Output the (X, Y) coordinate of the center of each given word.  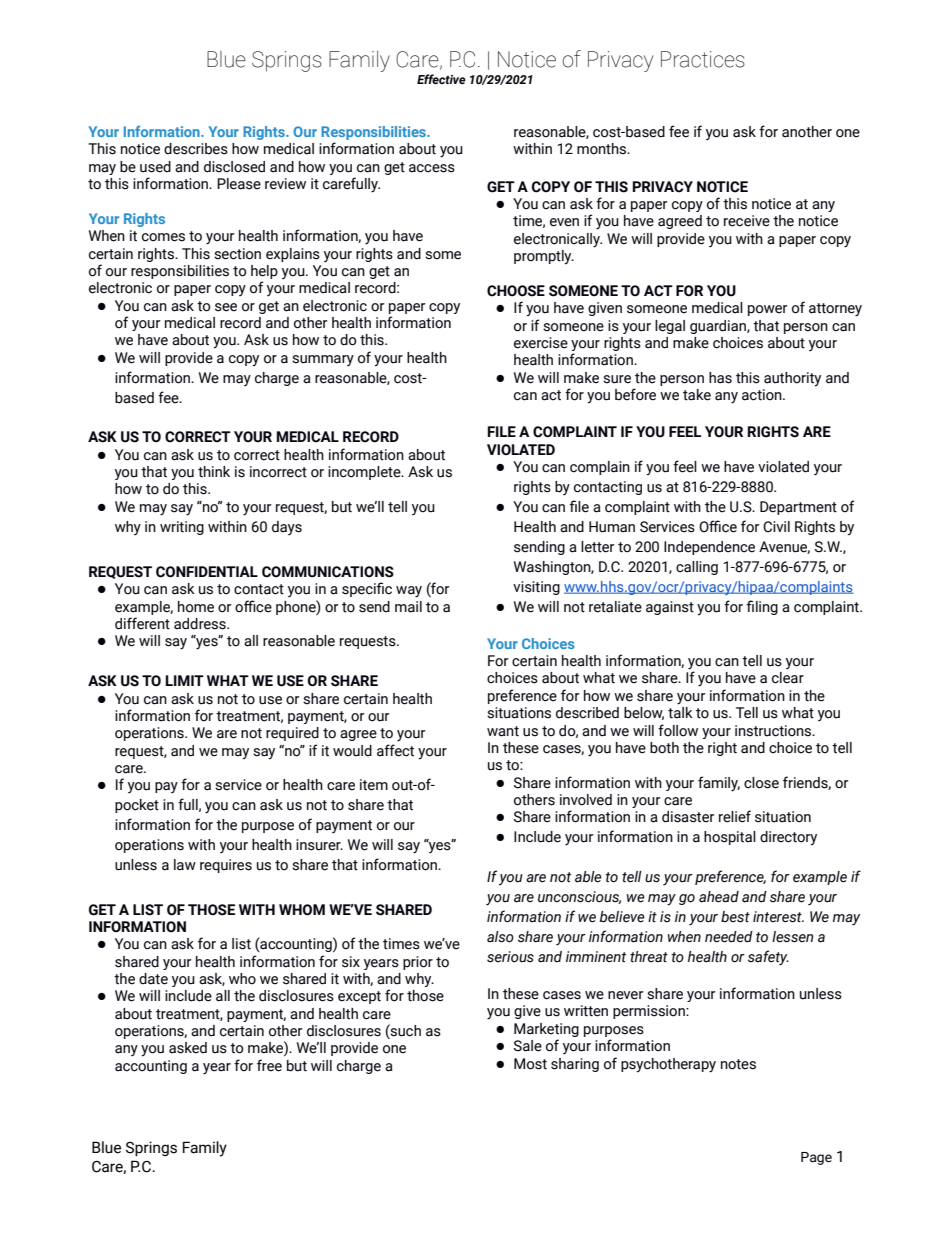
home (196, 607)
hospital (730, 838)
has (720, 378)
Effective (441, 79)
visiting (536, 588)
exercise (541, 343)
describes (196, 149)
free (269, 1065)
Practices (703, 59)
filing (762, 607)
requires (226, 866)
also (500, 937)
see (226, 307)
